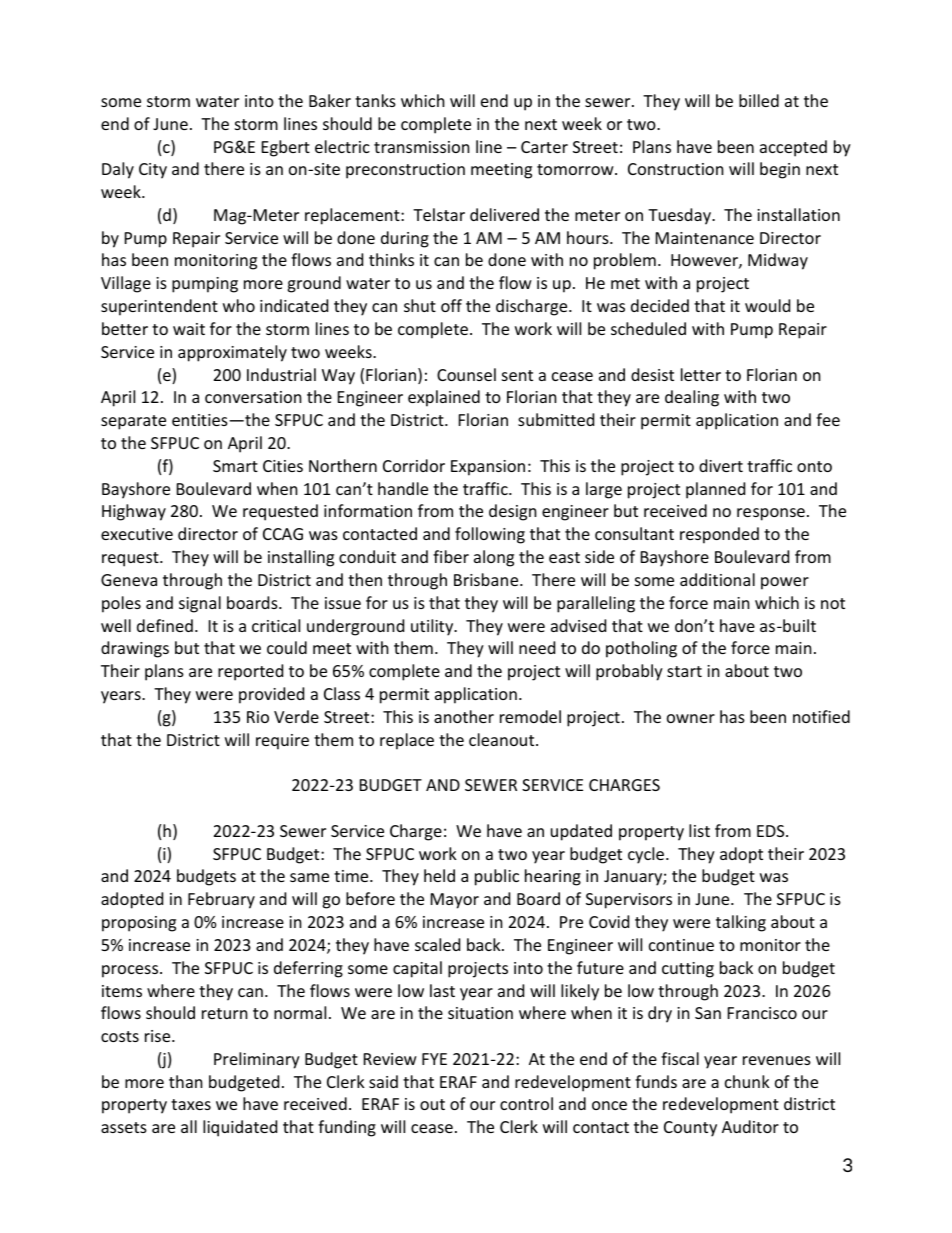 The image size is (952, 1233). What do you see at coordinates (433, 627) in the page?
I see `utility` at bounding box center [433, 627].
